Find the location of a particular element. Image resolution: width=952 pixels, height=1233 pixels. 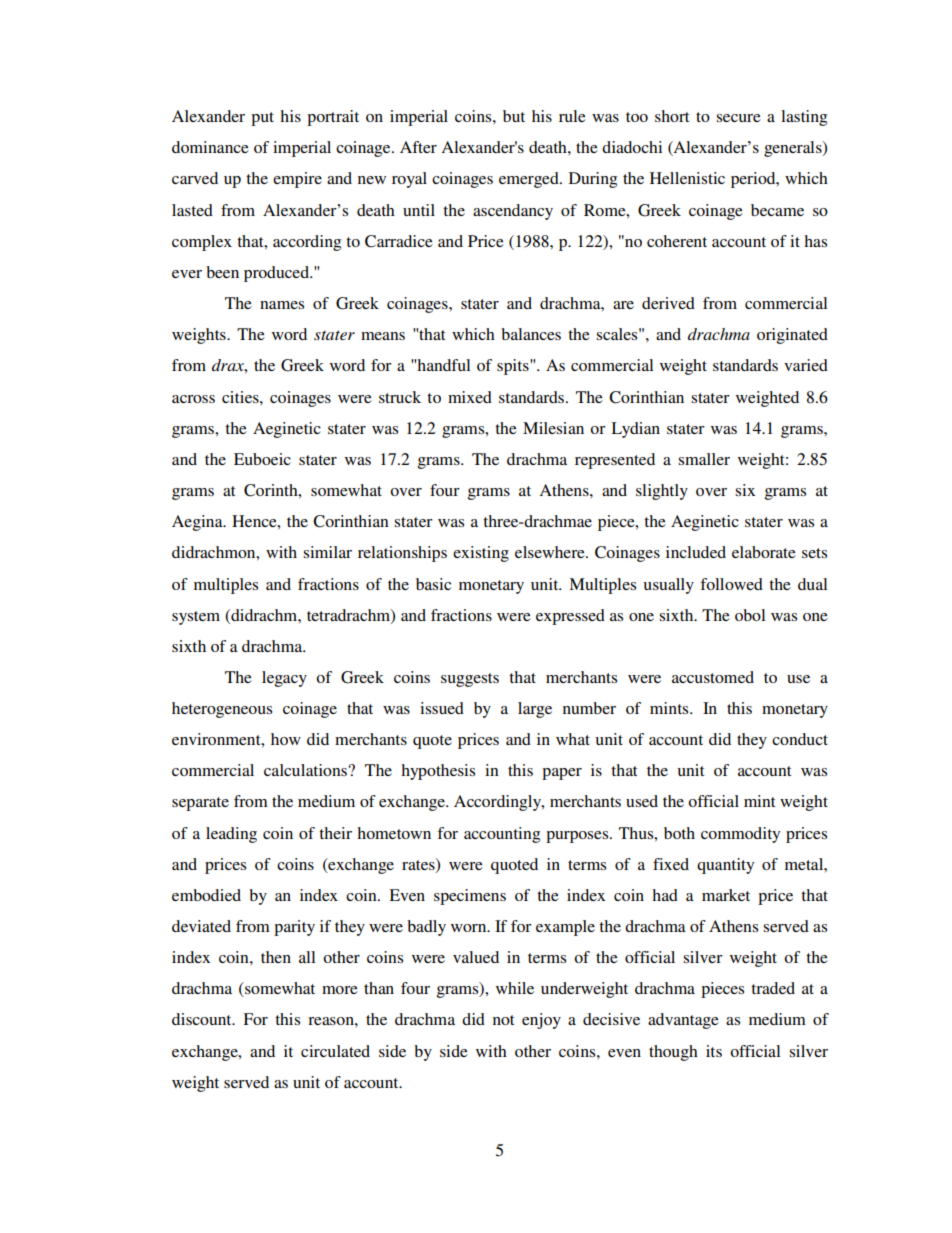

not is located at coordinates (503, 1020).
